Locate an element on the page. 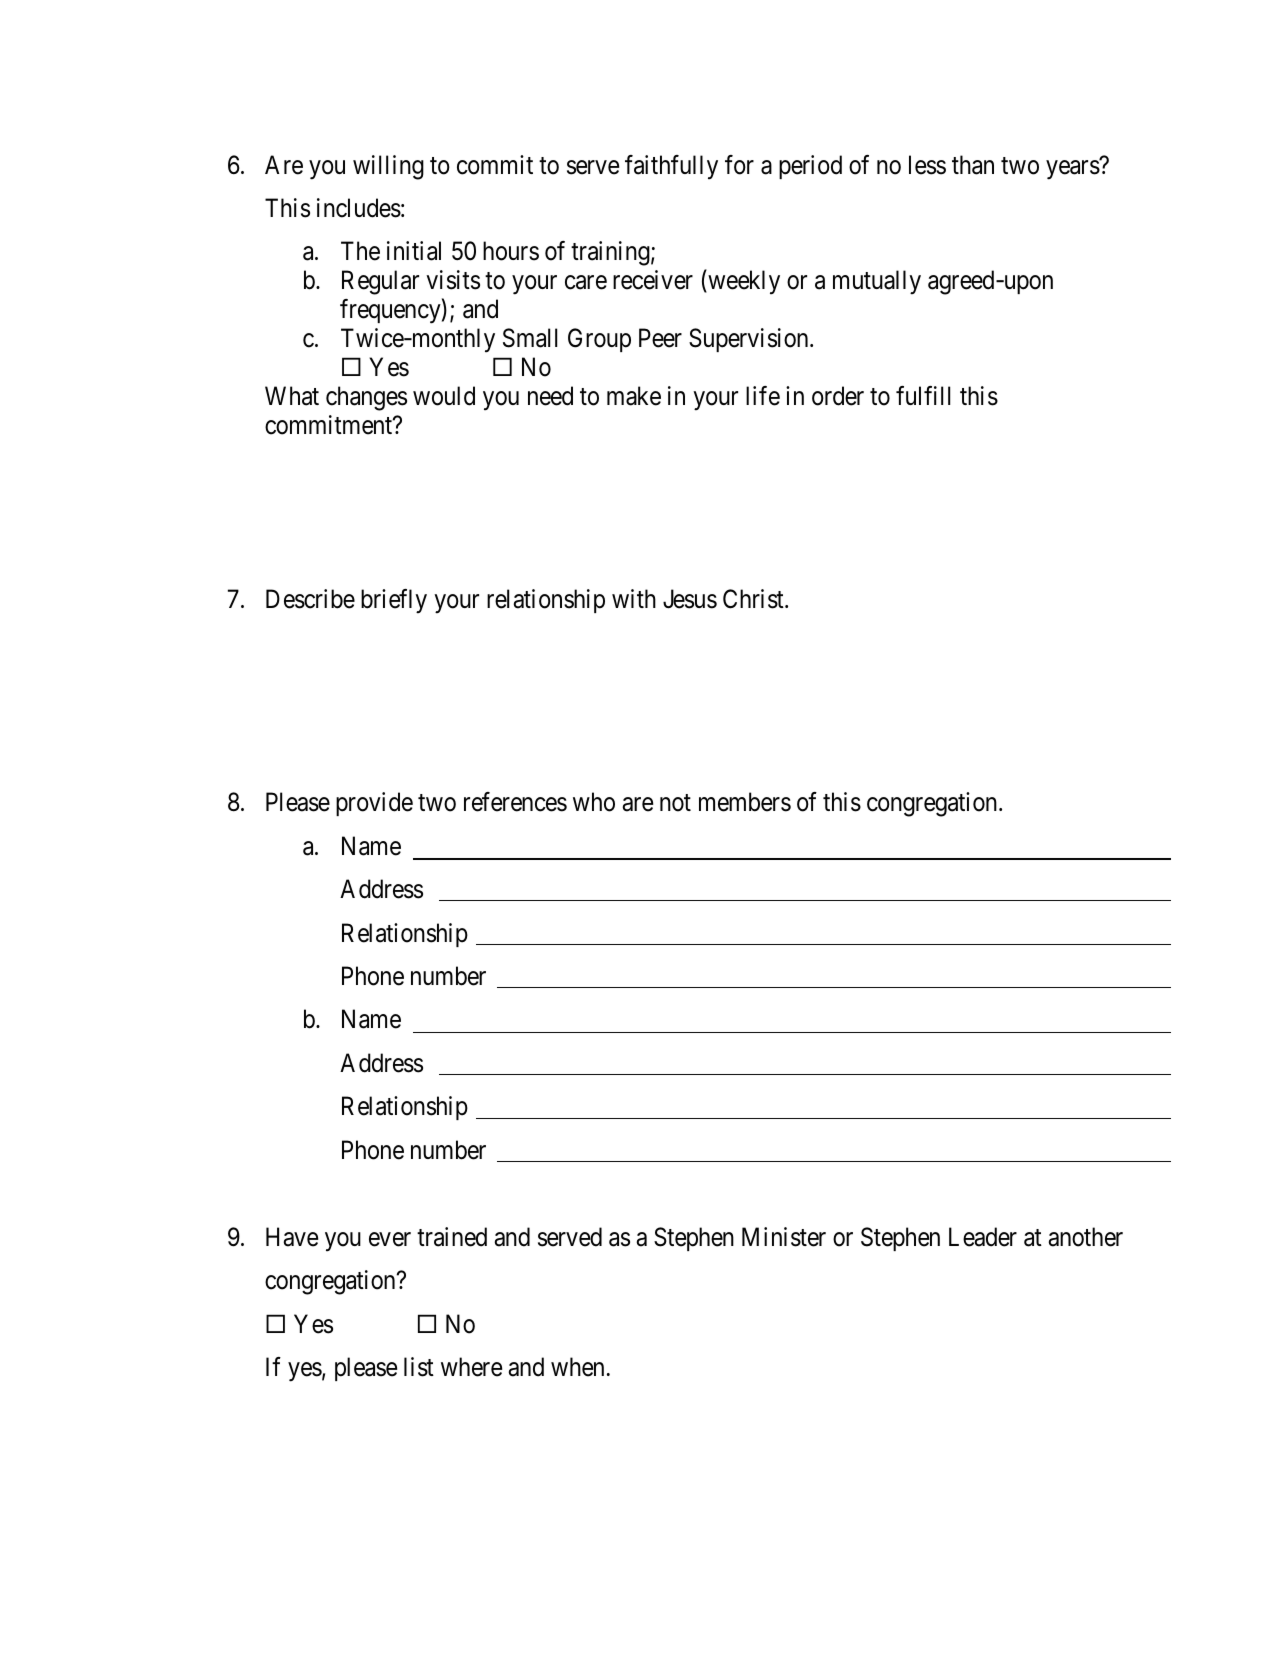 The width and height of the image is (1285, 1663). with is located at coordinates (634, 598).
